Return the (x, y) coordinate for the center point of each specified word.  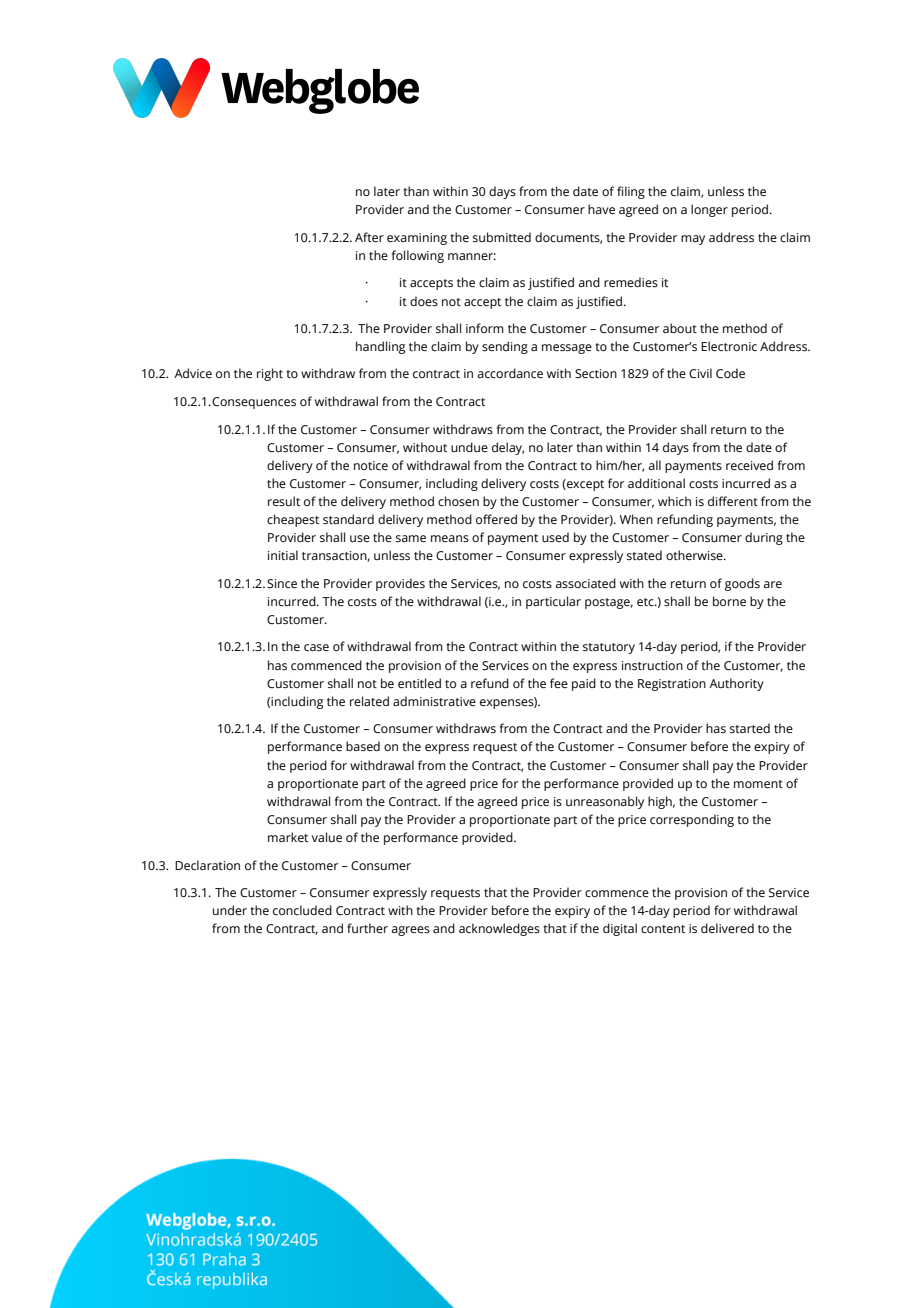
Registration (672, 685)
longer (709, 210)
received (749, 465)
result (284, 501)
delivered (727, 928)
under (230, 910)
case (316, 647)
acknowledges (499, 929)
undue (469, 447)
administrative (434, 701)
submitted (502, 237)
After (369, 237)
